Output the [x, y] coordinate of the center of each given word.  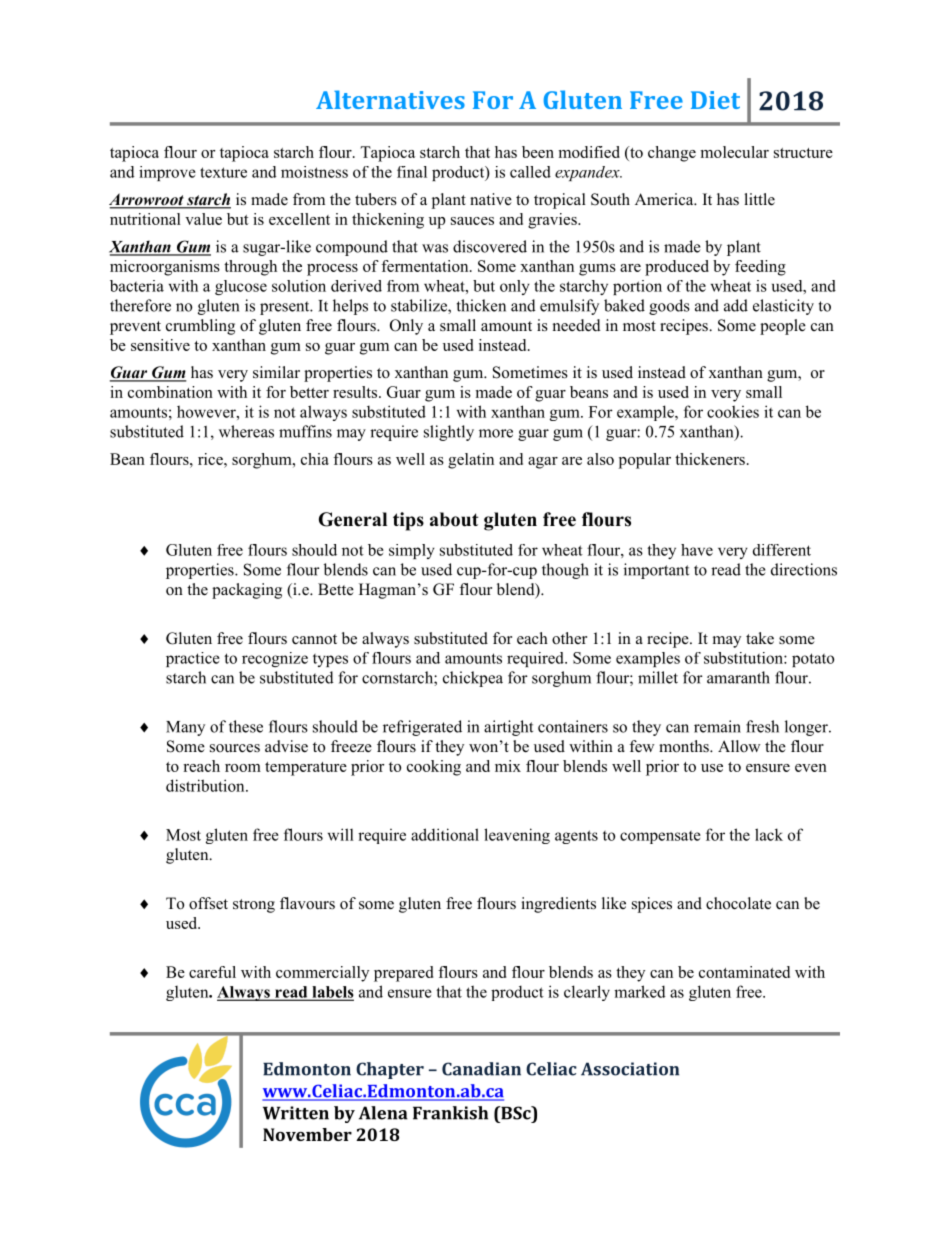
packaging [247, 591]
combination [170, 392]
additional [445, 834]
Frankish [450, 1113]
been [538, 152]
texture [223, 172]
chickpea [473, 679]
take [760, 638]
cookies [733, 411]
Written [296, 1113]
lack [769, 834]
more [496, 433]
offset [208, 903]
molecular [735, 152]
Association [630, 1069]
